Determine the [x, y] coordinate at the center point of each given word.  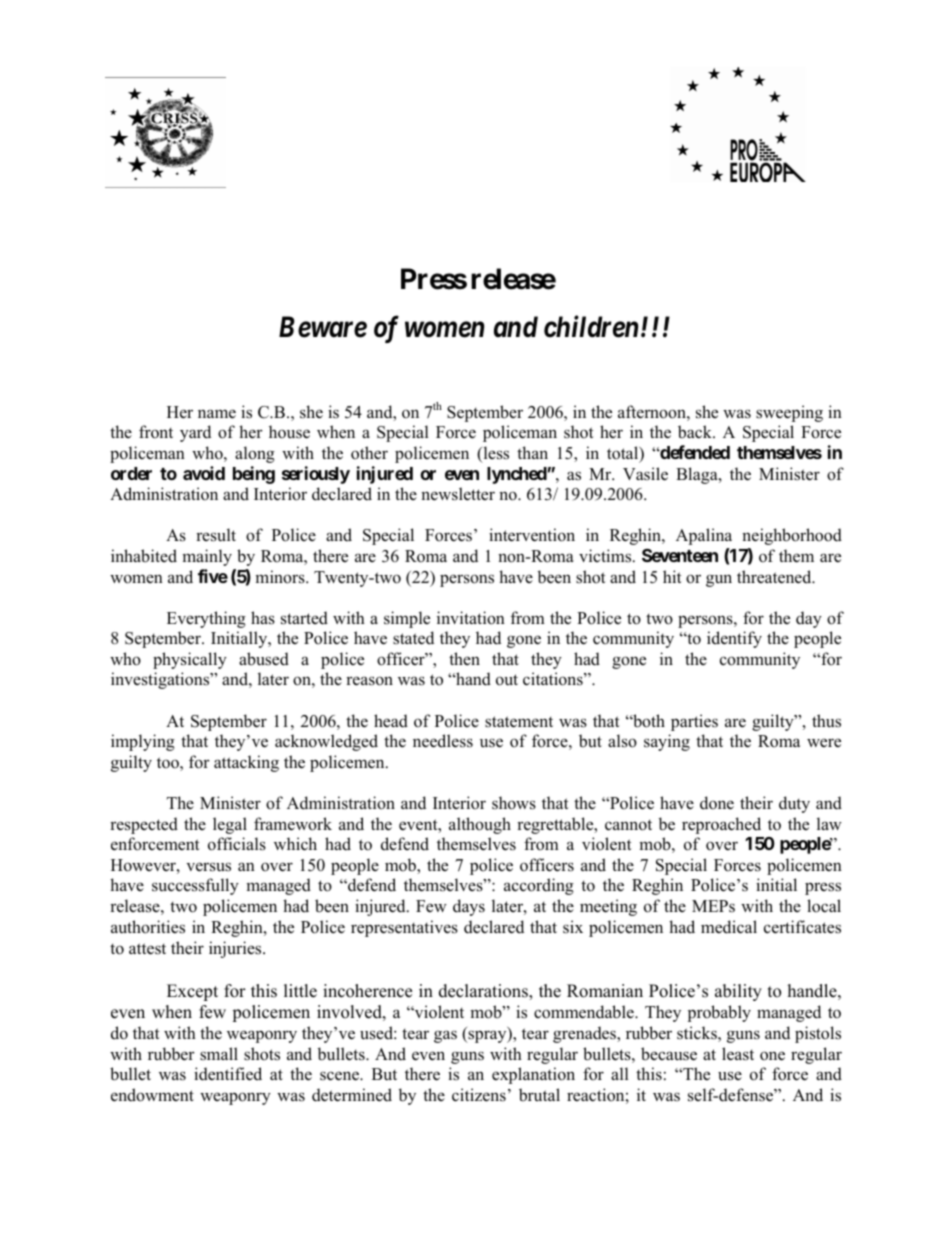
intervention [532, 535]
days [469, 907]
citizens [479, 1095]
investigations [161, 680]
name [217, 414]
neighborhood [792, 536]
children [591, 327]
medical [729, 927]
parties [694, 722]
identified [228, 1074]
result [216, 535]
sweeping [789, 413]
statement [519, 722]
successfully [195, 886]
